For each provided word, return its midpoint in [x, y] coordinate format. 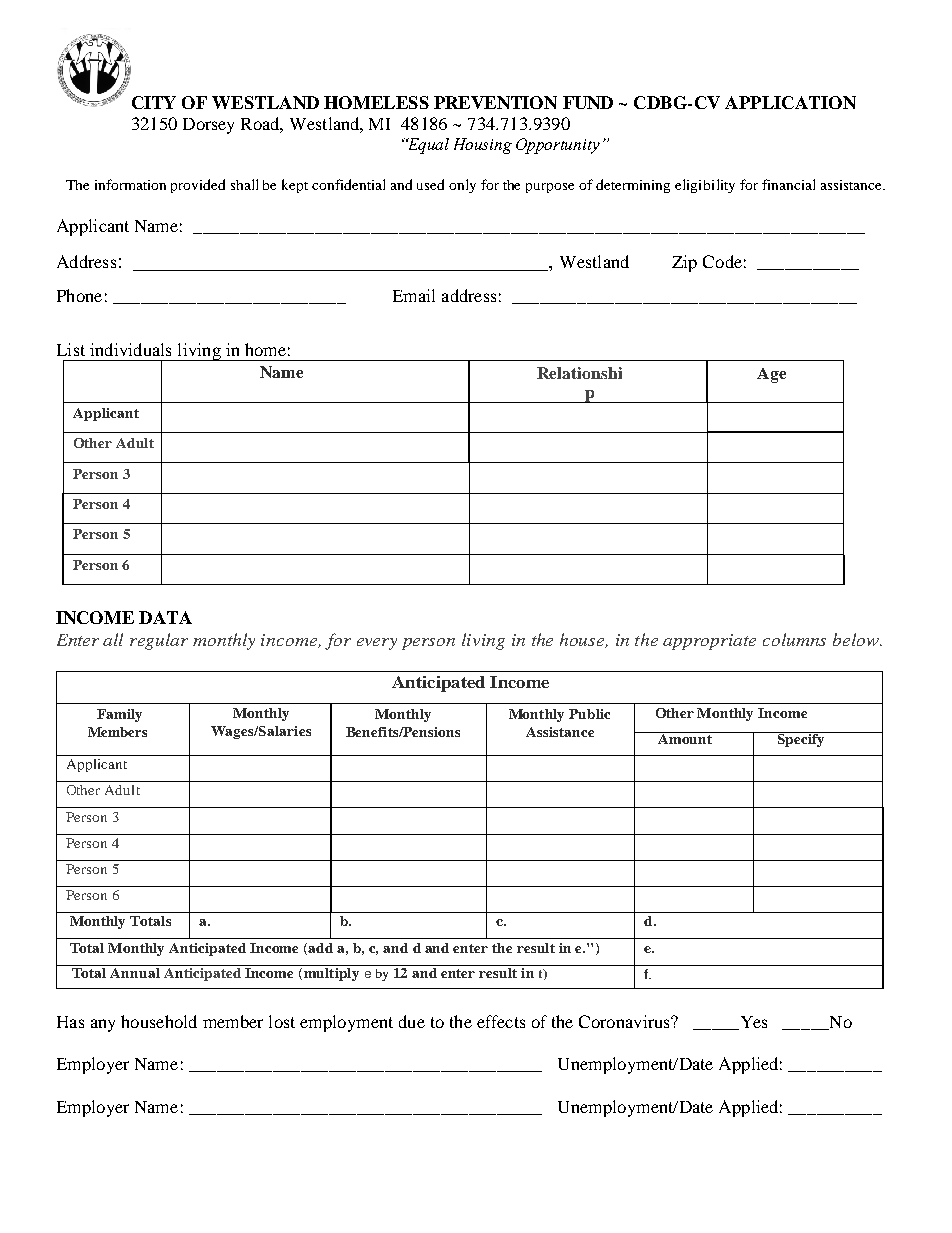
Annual [135, 973]
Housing [483, 146]
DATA [165, 617]
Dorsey [208, 126]
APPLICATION [790, 102]
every [377, 644]
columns [794, 639]
